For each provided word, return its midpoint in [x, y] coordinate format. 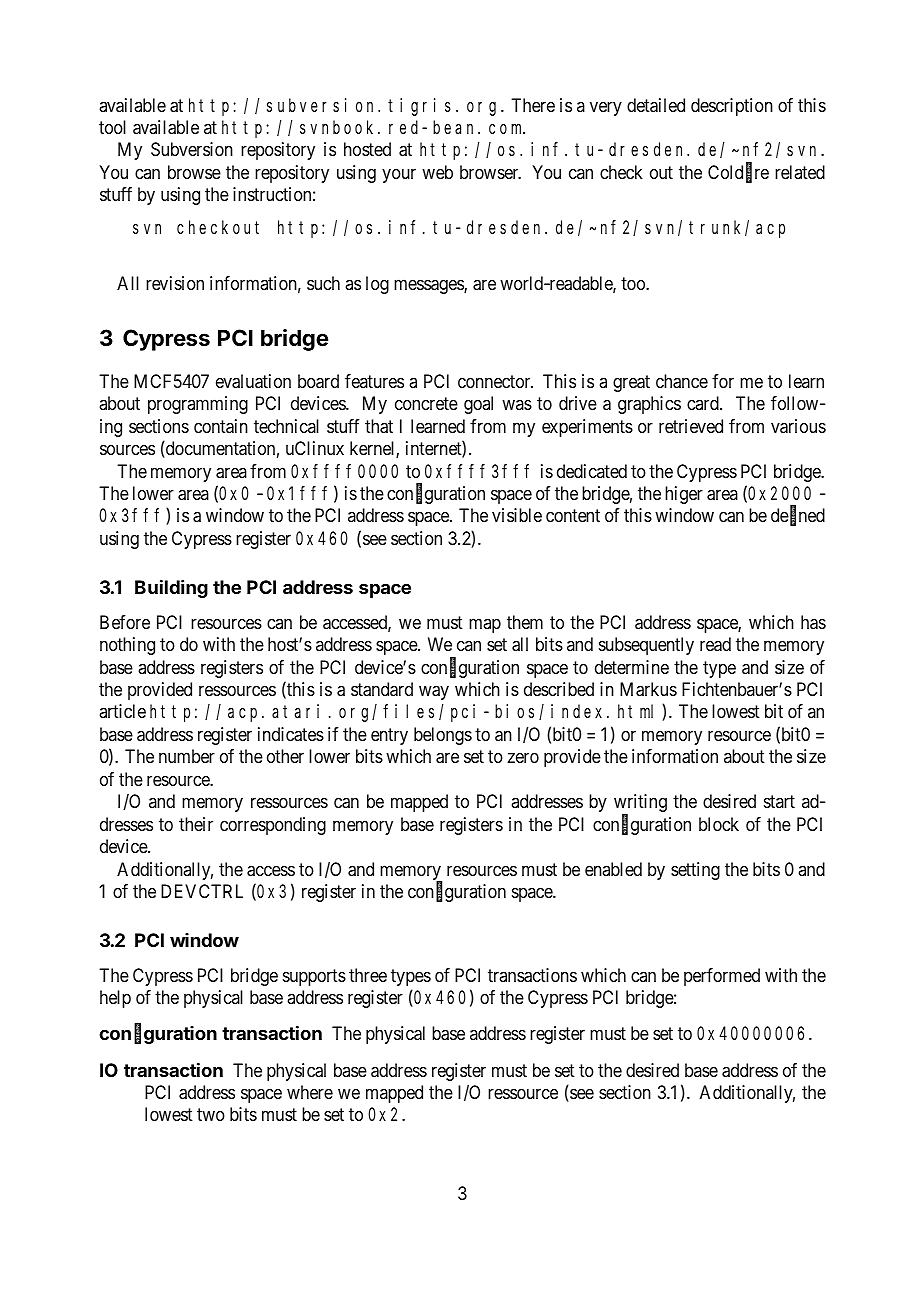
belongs [443, 736]
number [187, 756]
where [310, 1092]
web [437, 172]
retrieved [691, 426]
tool [112, 127]
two [211, 1115]
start [779, 801]
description [732, 107]
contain [221, 426]
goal [478, 405]
